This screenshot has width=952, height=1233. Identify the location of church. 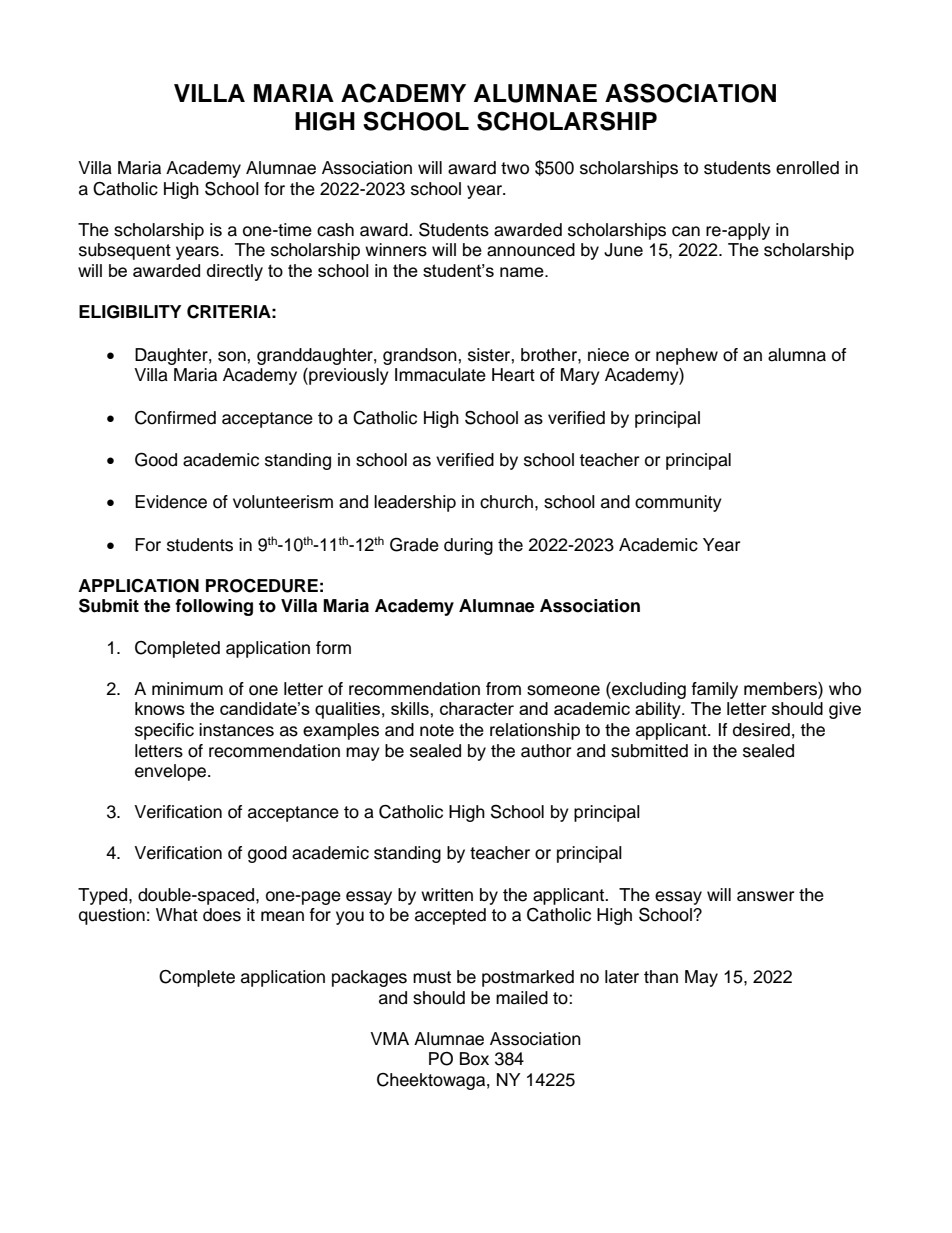
(506, 502).
